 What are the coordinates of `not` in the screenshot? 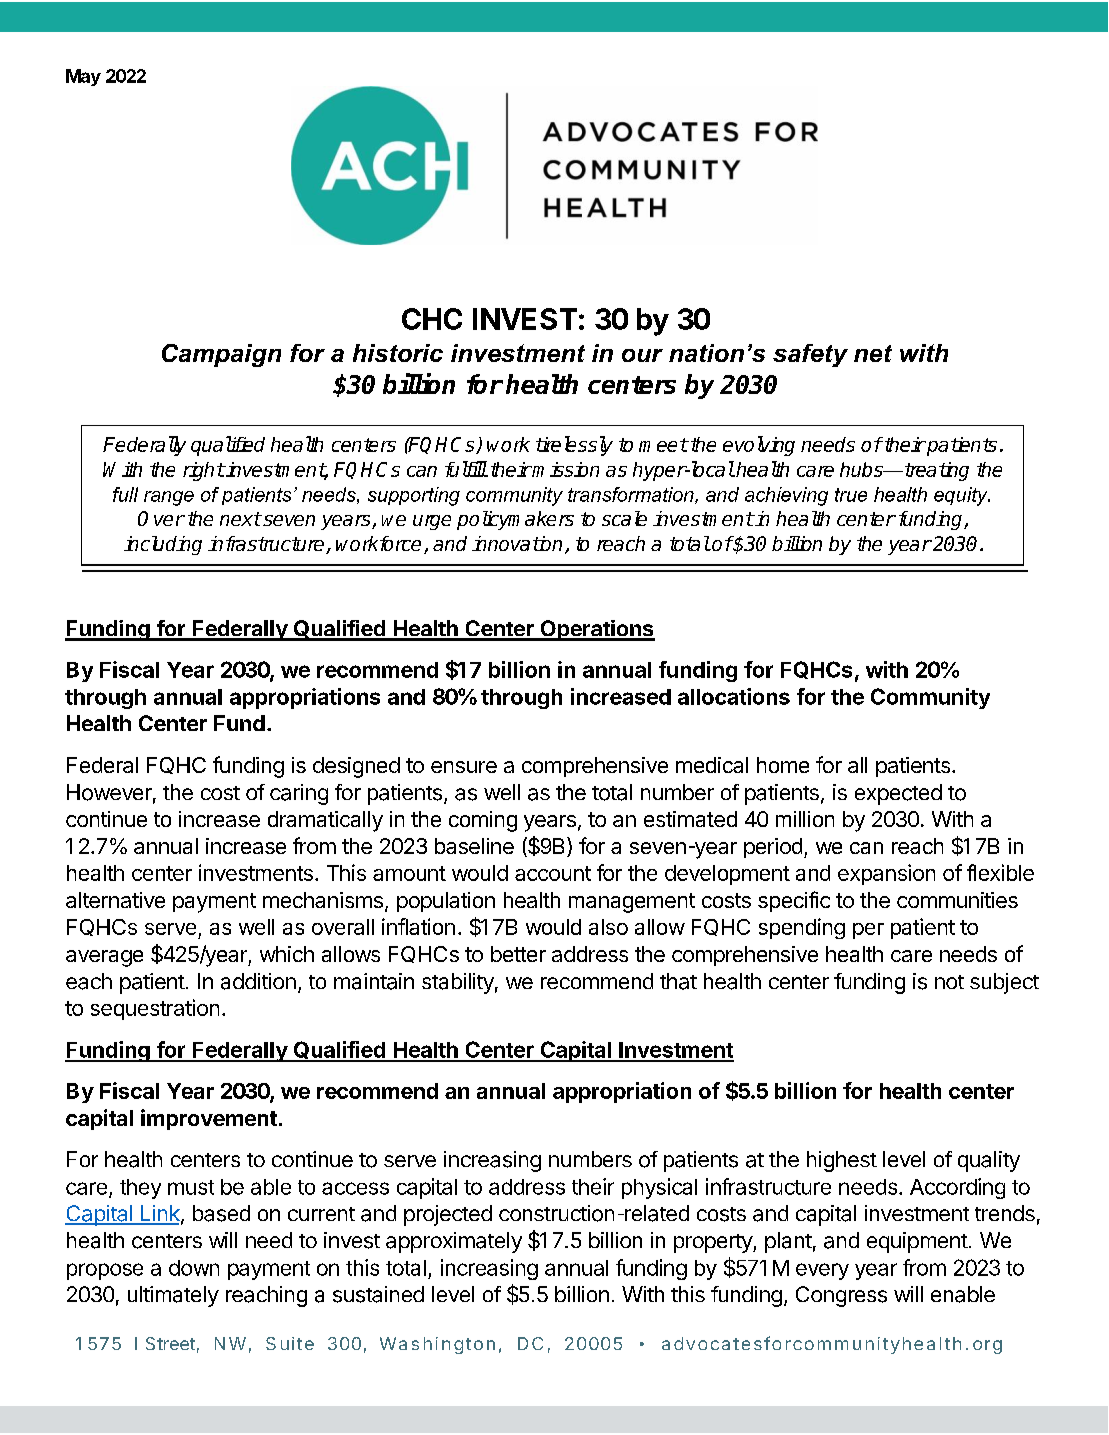 It's located at (949, 982).
